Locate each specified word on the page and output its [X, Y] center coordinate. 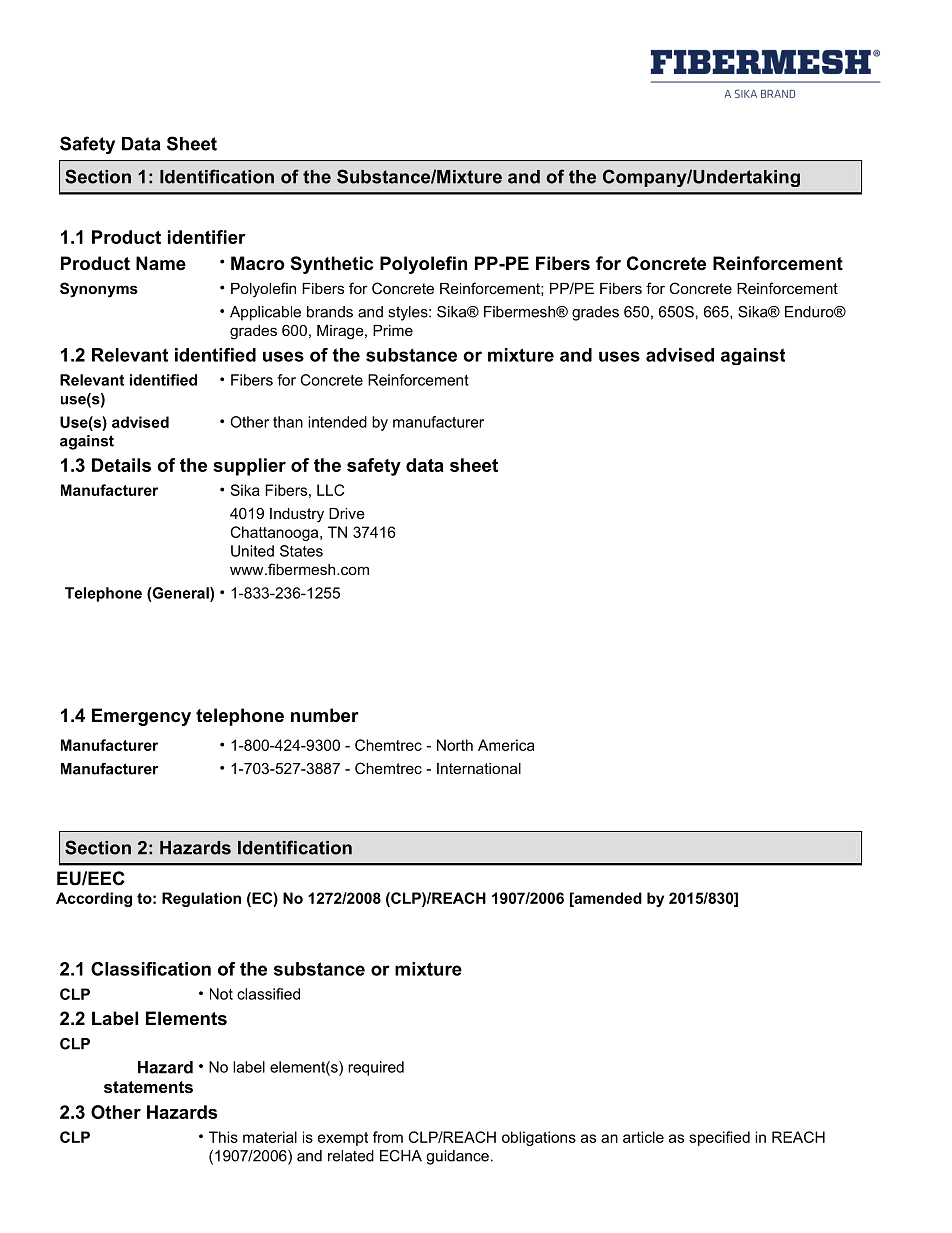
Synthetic [332, 265]
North [455, 745]
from [388, 1137]
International [479, 768]
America [506, 745]
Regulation [201, 899]
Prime [393, 330]
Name [161, 263]
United [252, 551]
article [643, 1137]
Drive [347, 513]
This [223, 1137]
